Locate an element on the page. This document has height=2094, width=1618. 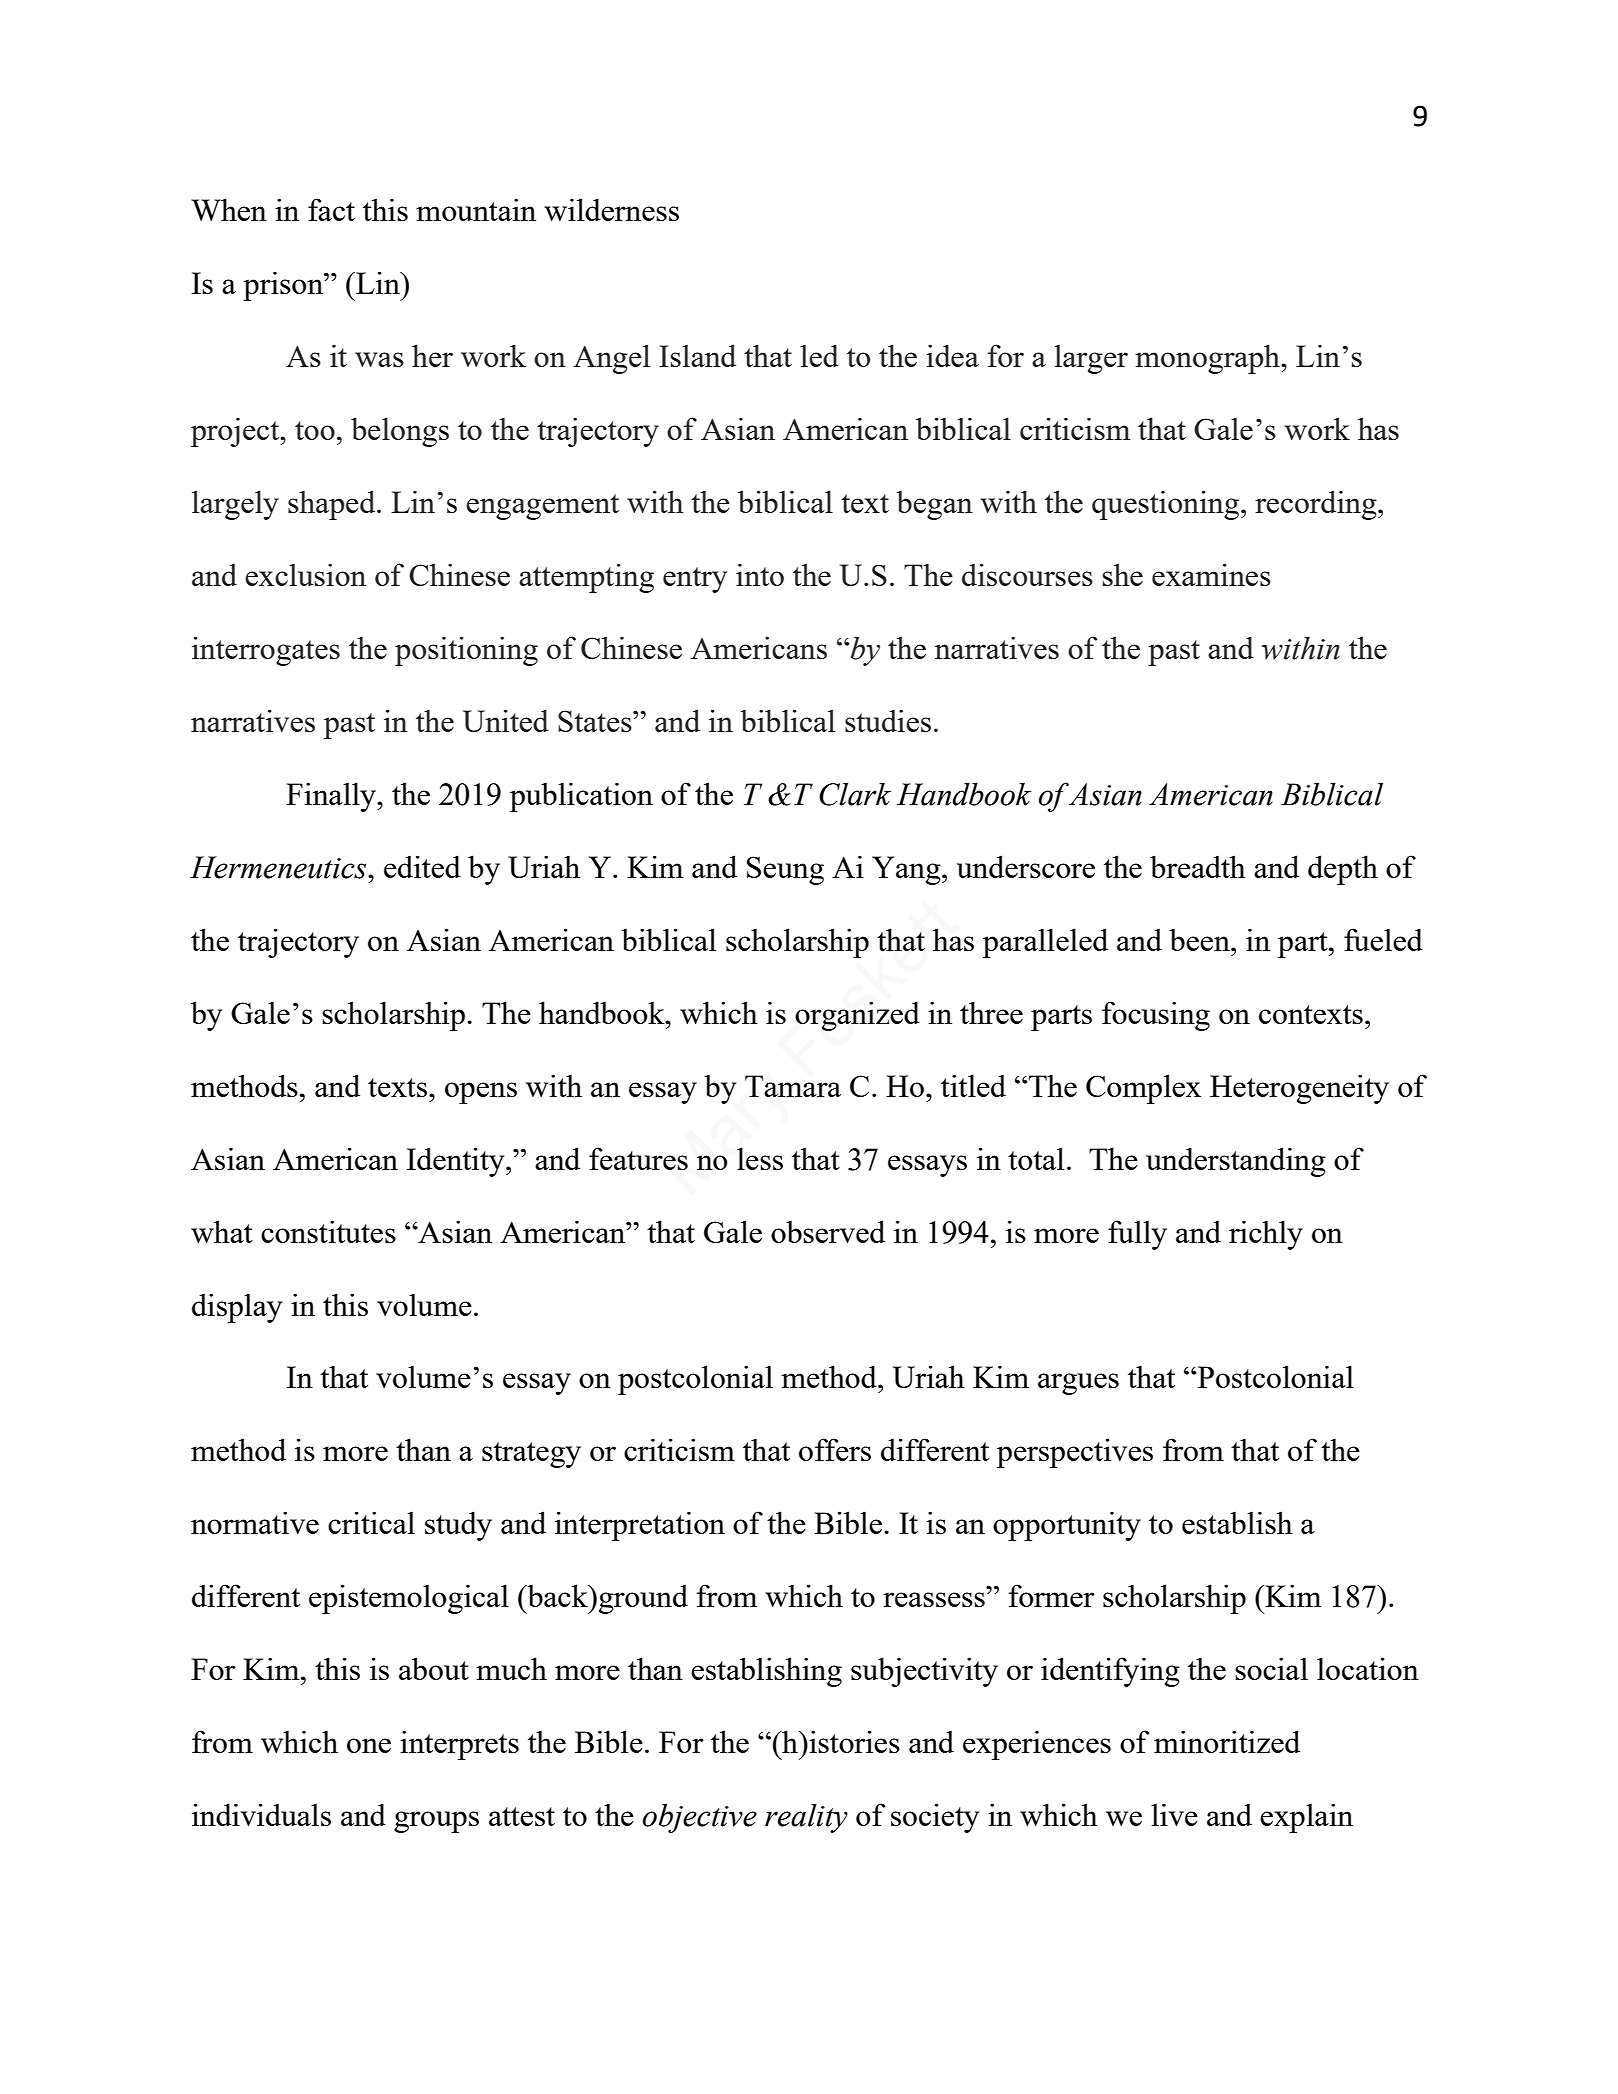
monograph is located at coordinates (1208, 359).
